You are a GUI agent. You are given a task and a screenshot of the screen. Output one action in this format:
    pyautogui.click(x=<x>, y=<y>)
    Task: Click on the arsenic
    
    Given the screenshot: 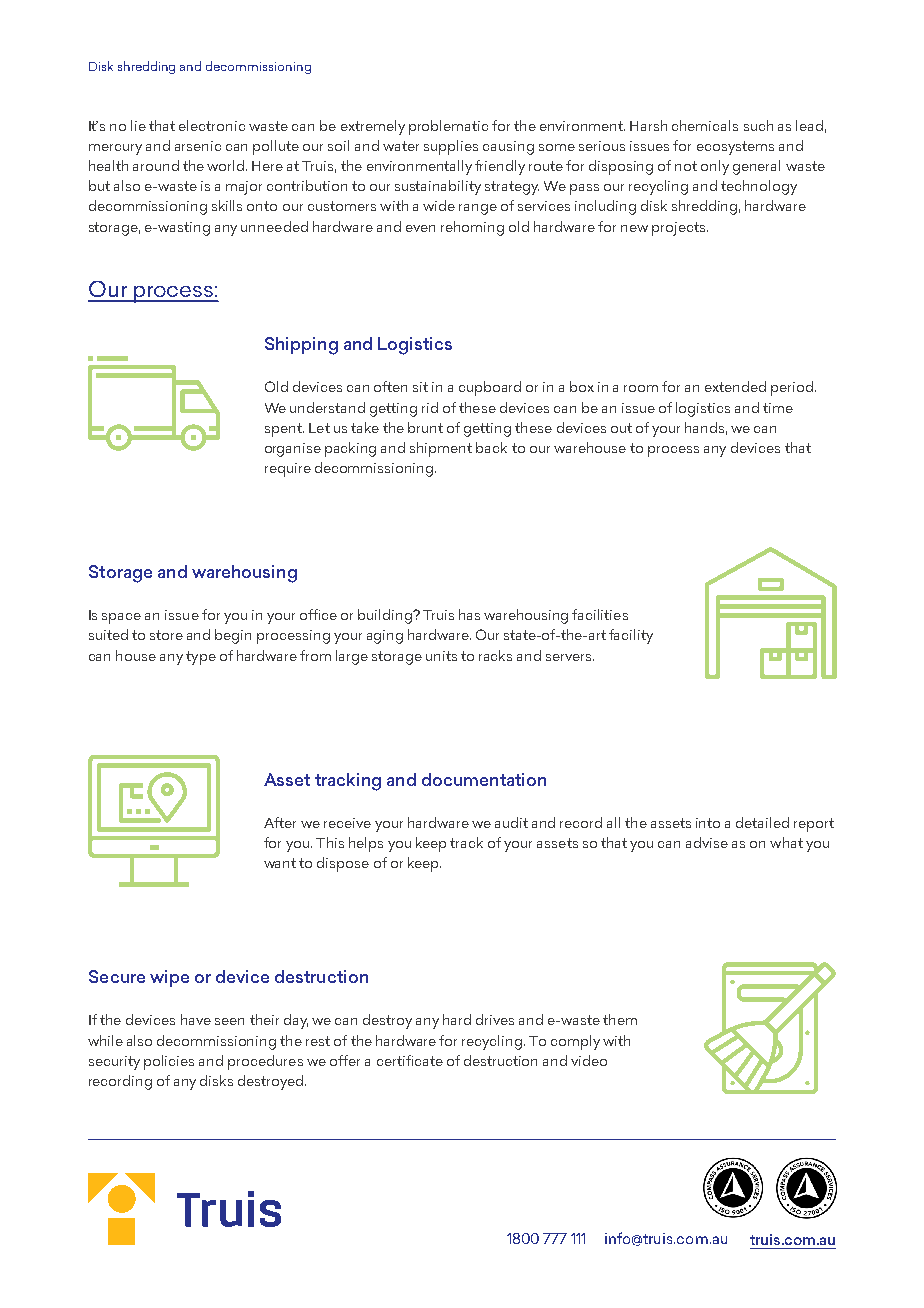 What is the action you would take?
    pyautogui.click(x=198, y=146)
